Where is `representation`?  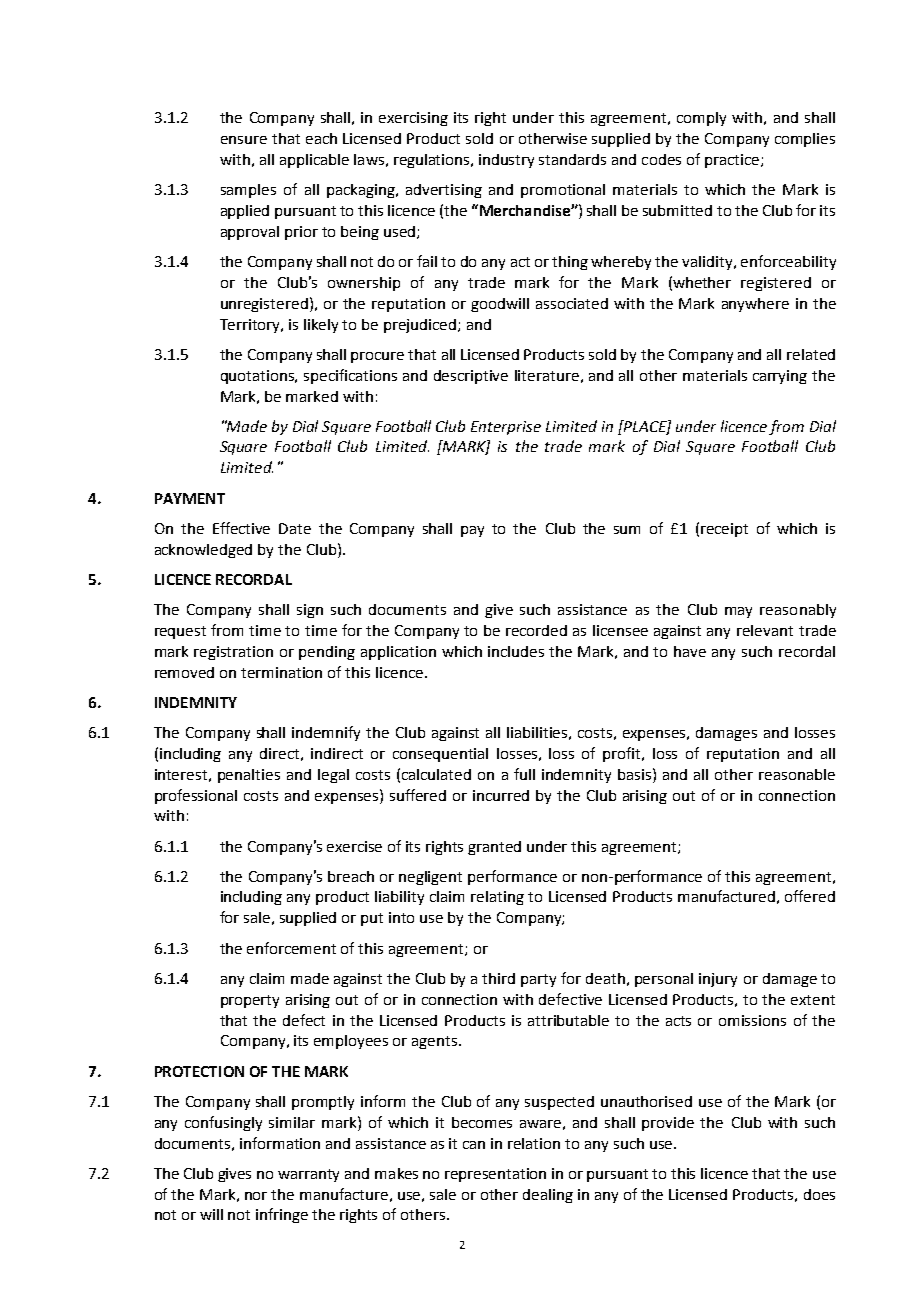
representation is located at coordinates (495, 1175).
